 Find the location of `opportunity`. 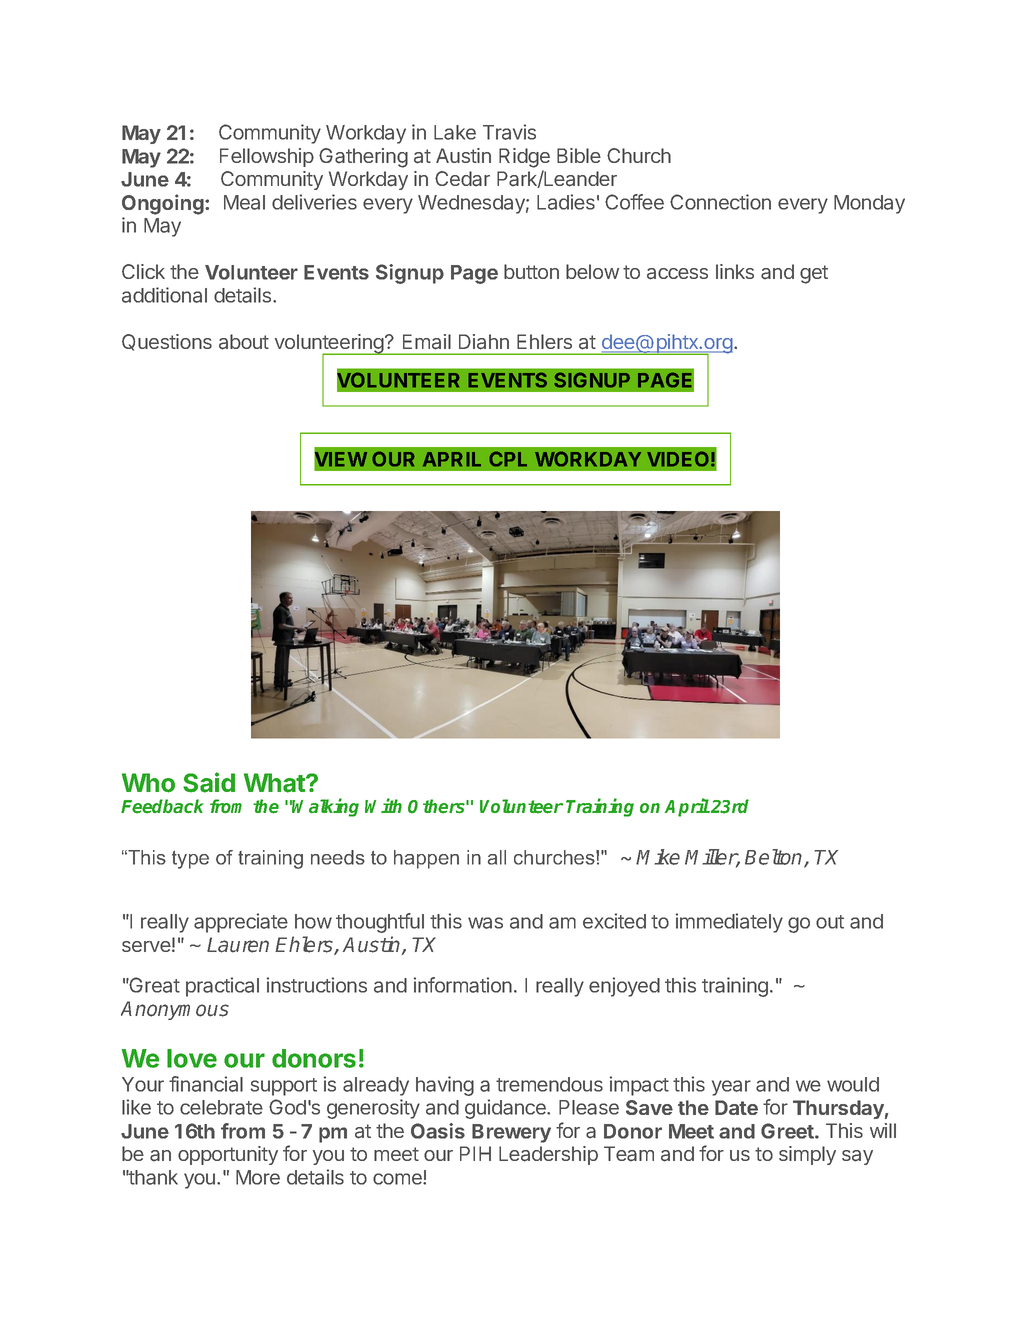

opportunity is located at coordinates (228, 1155).
